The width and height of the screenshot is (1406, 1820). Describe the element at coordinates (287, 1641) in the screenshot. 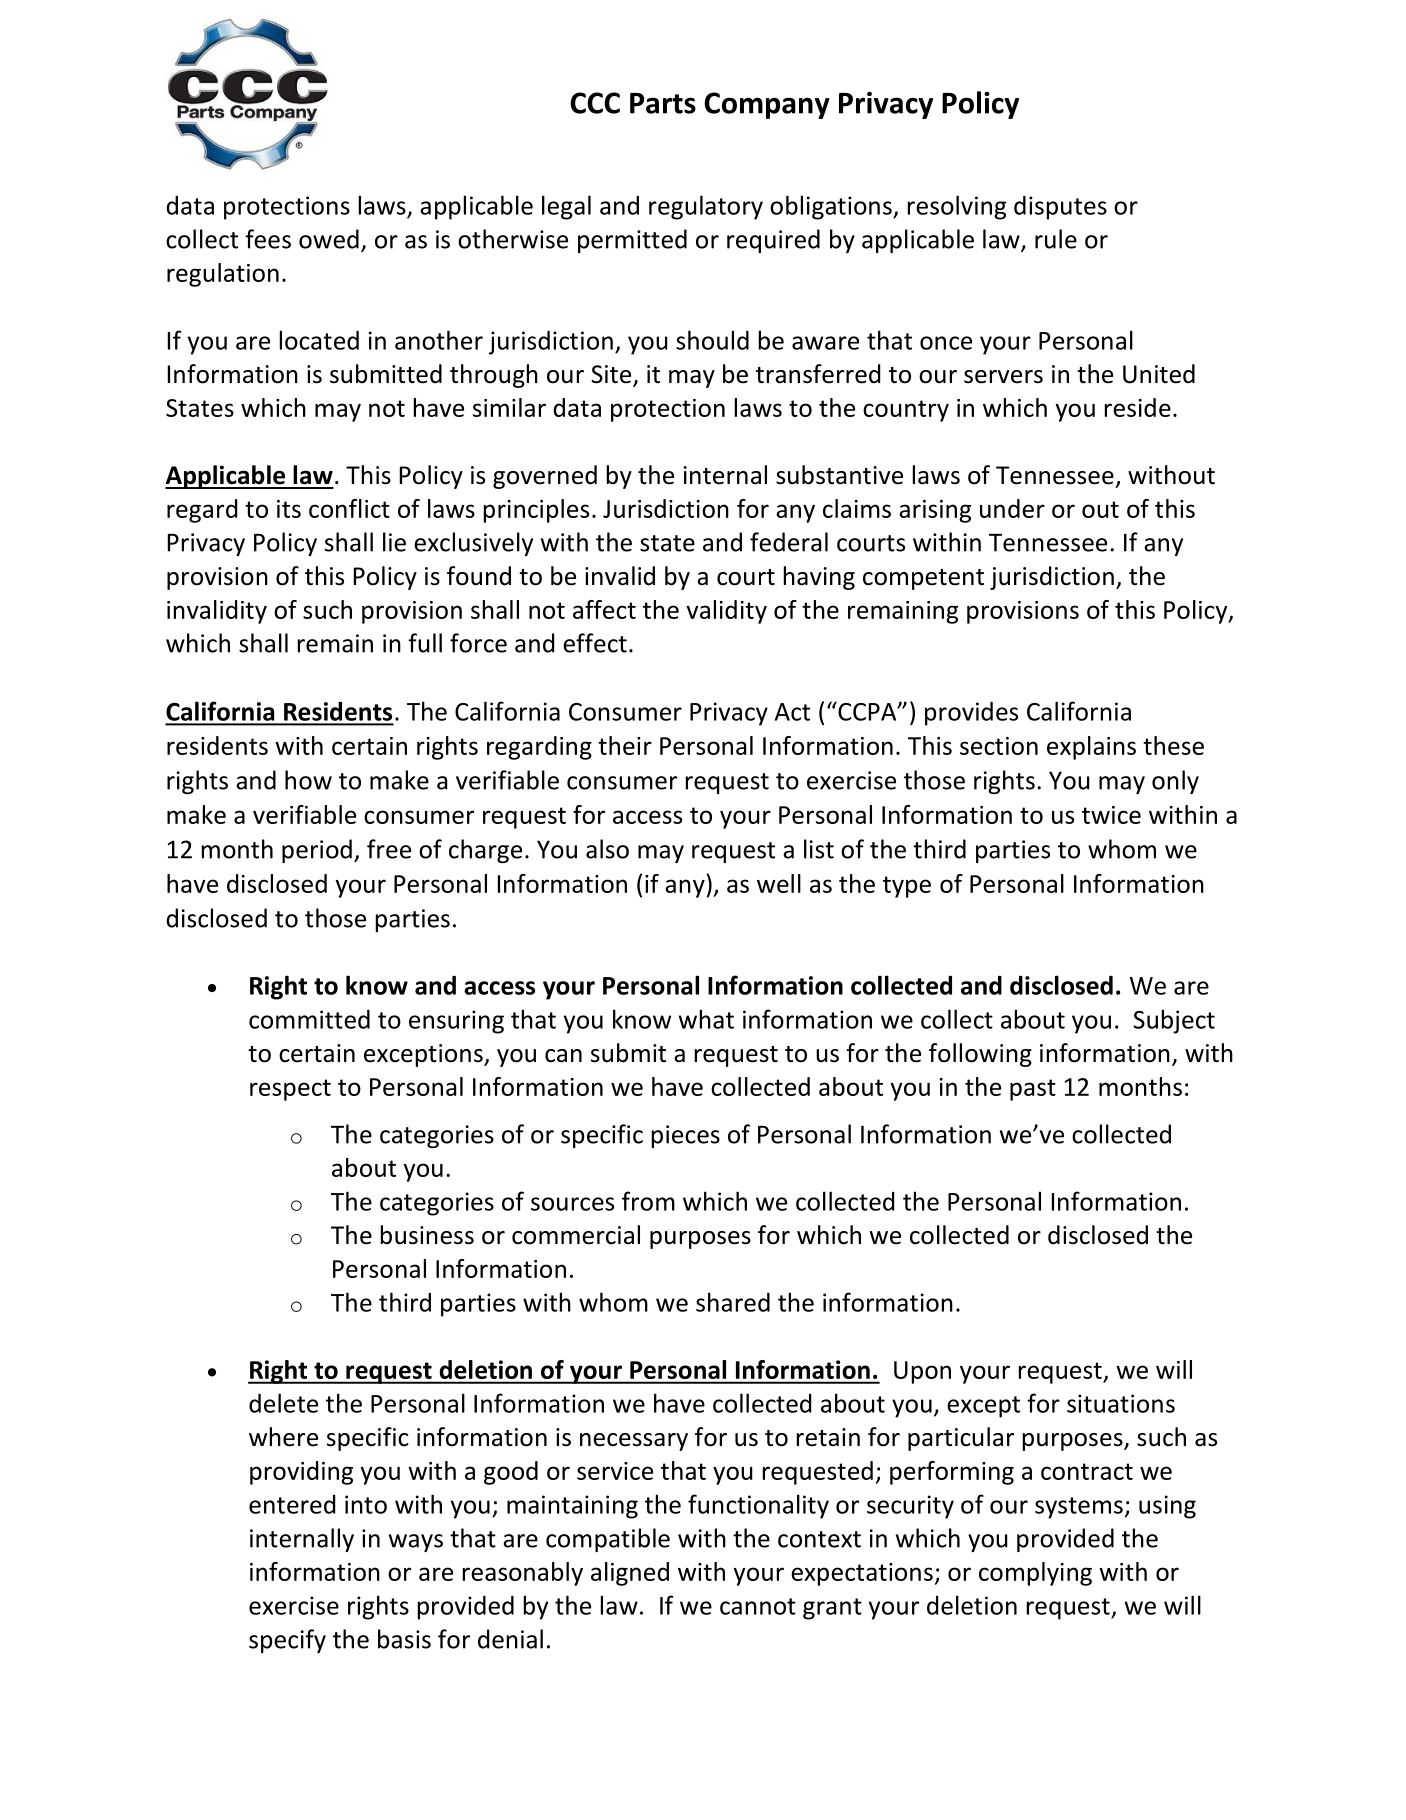

I see `specify` at that location.
